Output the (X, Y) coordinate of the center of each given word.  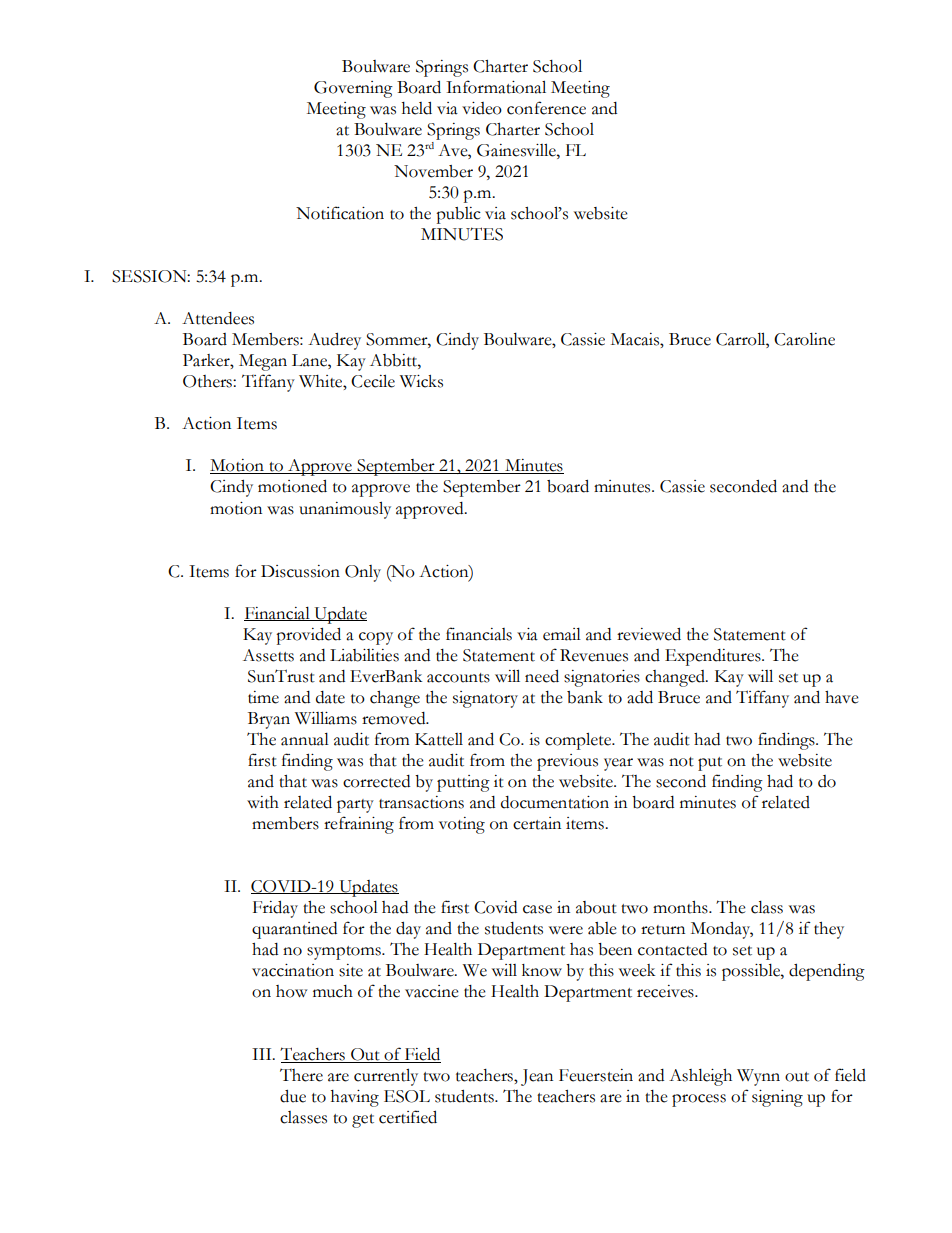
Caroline (804, 339)
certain (537, 823)
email (562, 634)
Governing (353, 89)
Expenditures (714, 657)
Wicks (421, 381)
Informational (496, 87)
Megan (263, 362)
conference (546, 108)
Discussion (300, 571)
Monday (722, 930)
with (263, 802)
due (293, 1096)
